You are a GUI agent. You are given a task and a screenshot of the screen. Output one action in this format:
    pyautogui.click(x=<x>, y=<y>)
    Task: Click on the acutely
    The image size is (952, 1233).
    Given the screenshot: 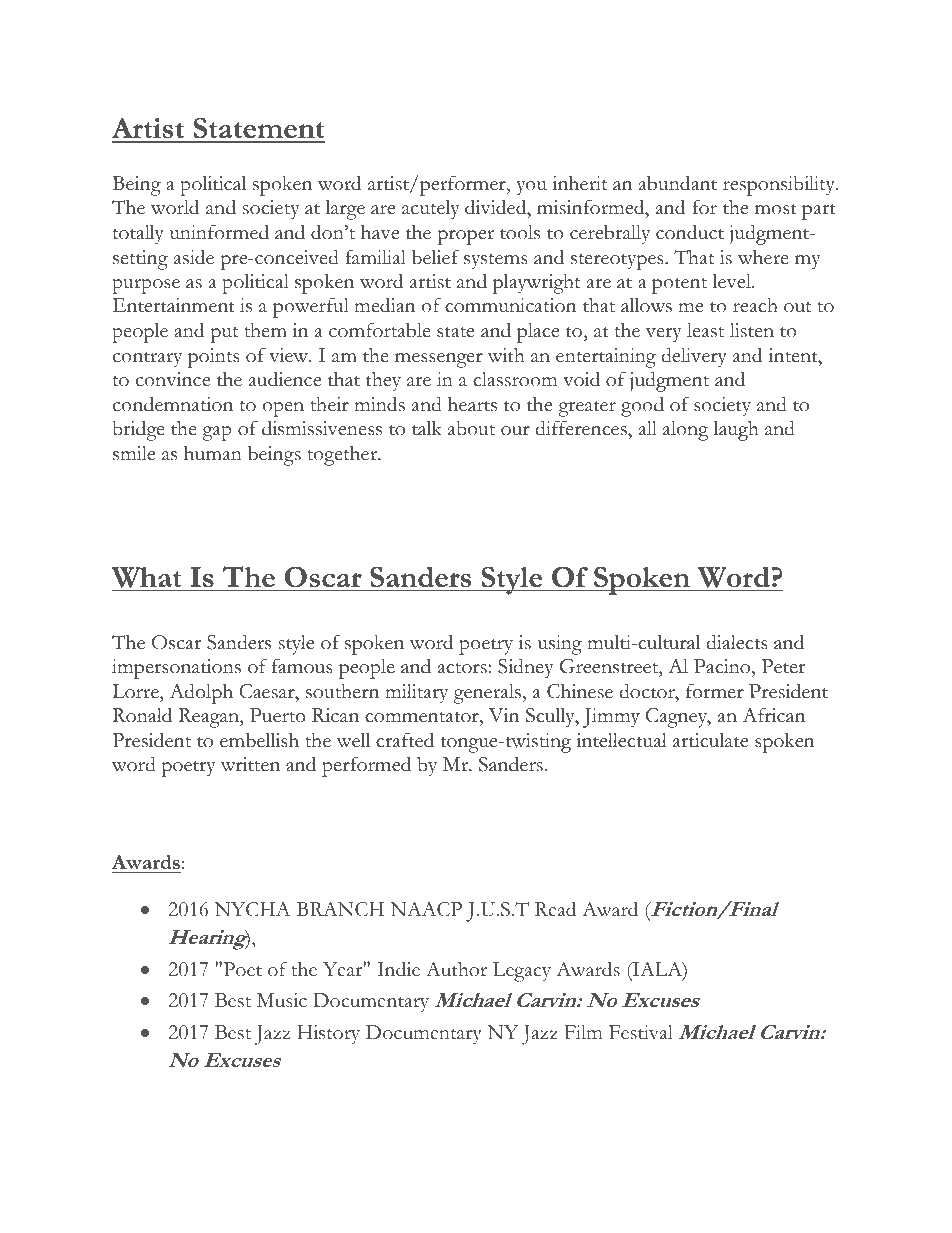 What is the action you would take?
    pyautogui.click(x=431, y=210)
